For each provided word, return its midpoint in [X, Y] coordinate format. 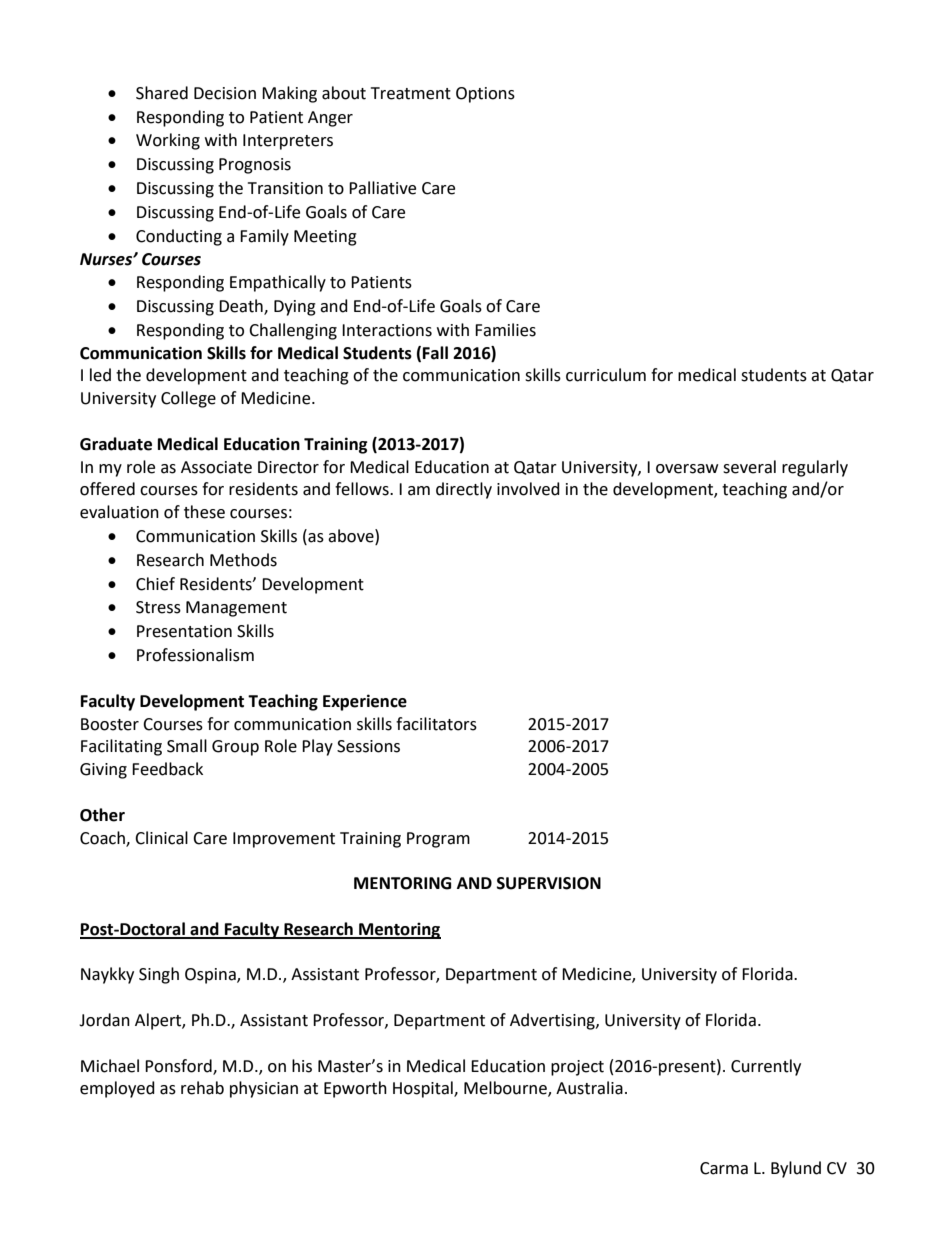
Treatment [411, 93]
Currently [766, 1067]
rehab [202, 1088]
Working [168, 141]
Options [485, 95]
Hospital [424, 1089]
